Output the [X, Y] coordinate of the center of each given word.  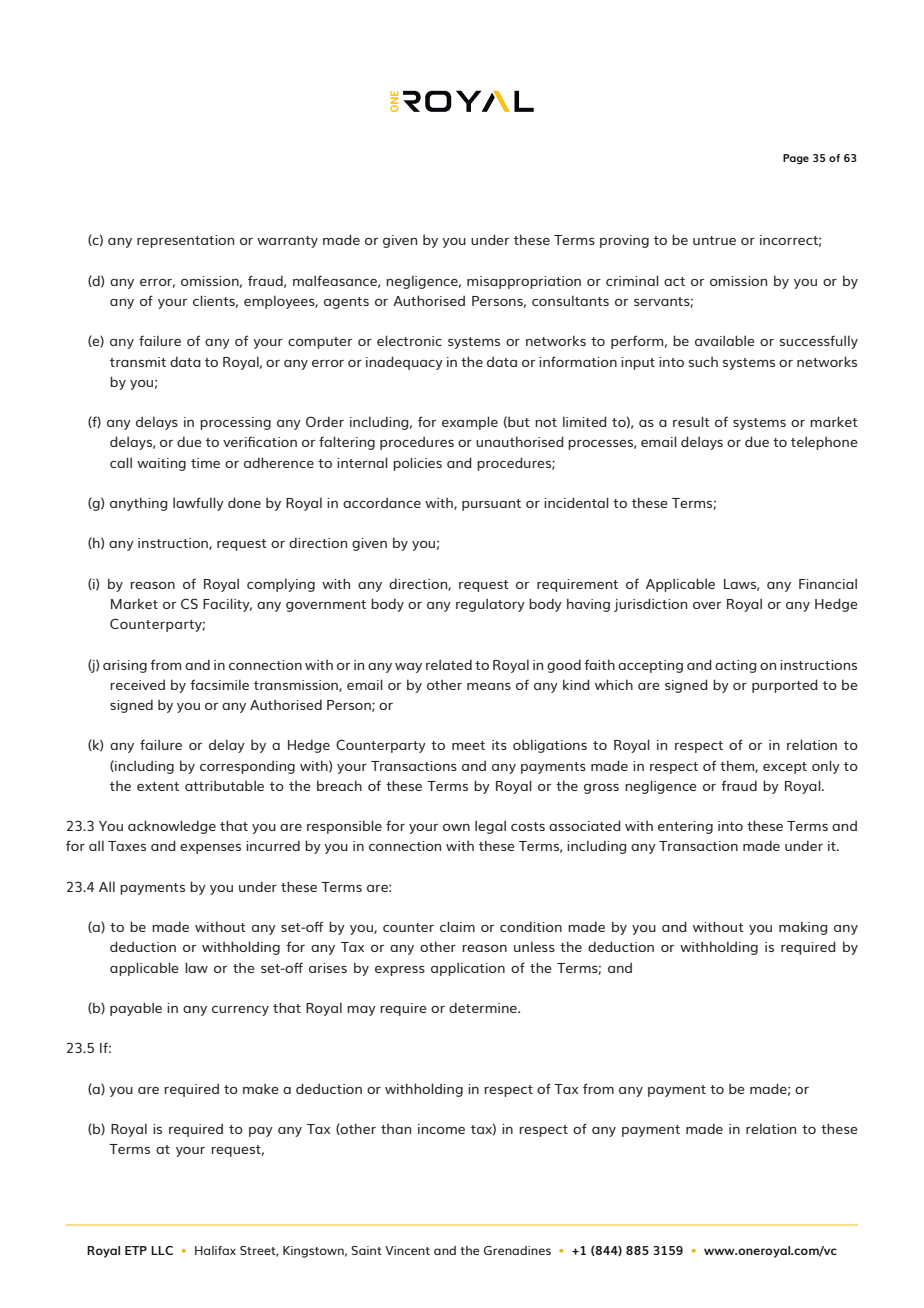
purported [785, 686]
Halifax [215, 1250]
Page [796, 159]
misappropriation [524, 282]
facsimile [219, 684]
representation [185, 241]
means [489, 686]
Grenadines [517, 1250]
